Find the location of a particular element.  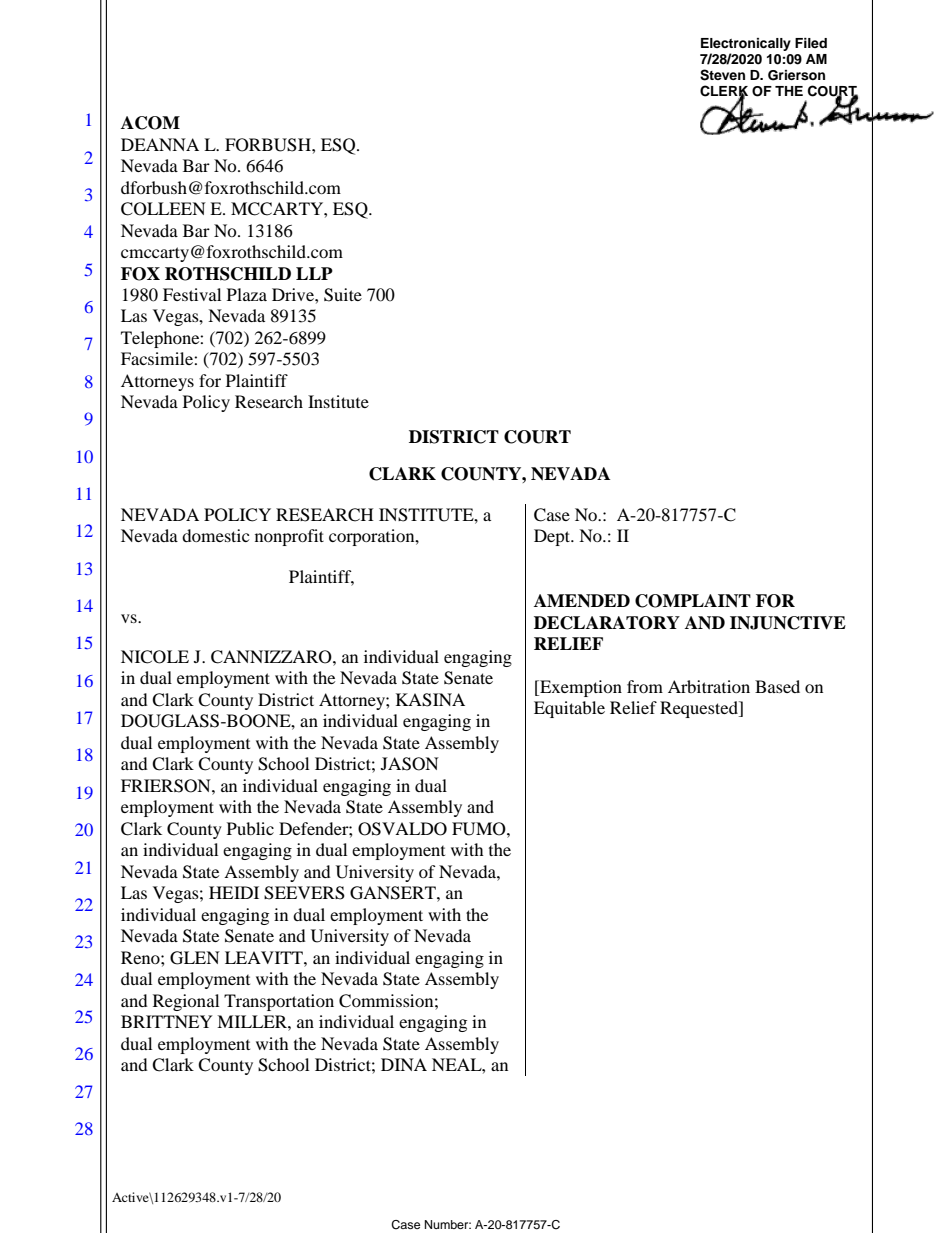

CLERK is located at coordinates (724, 92).
